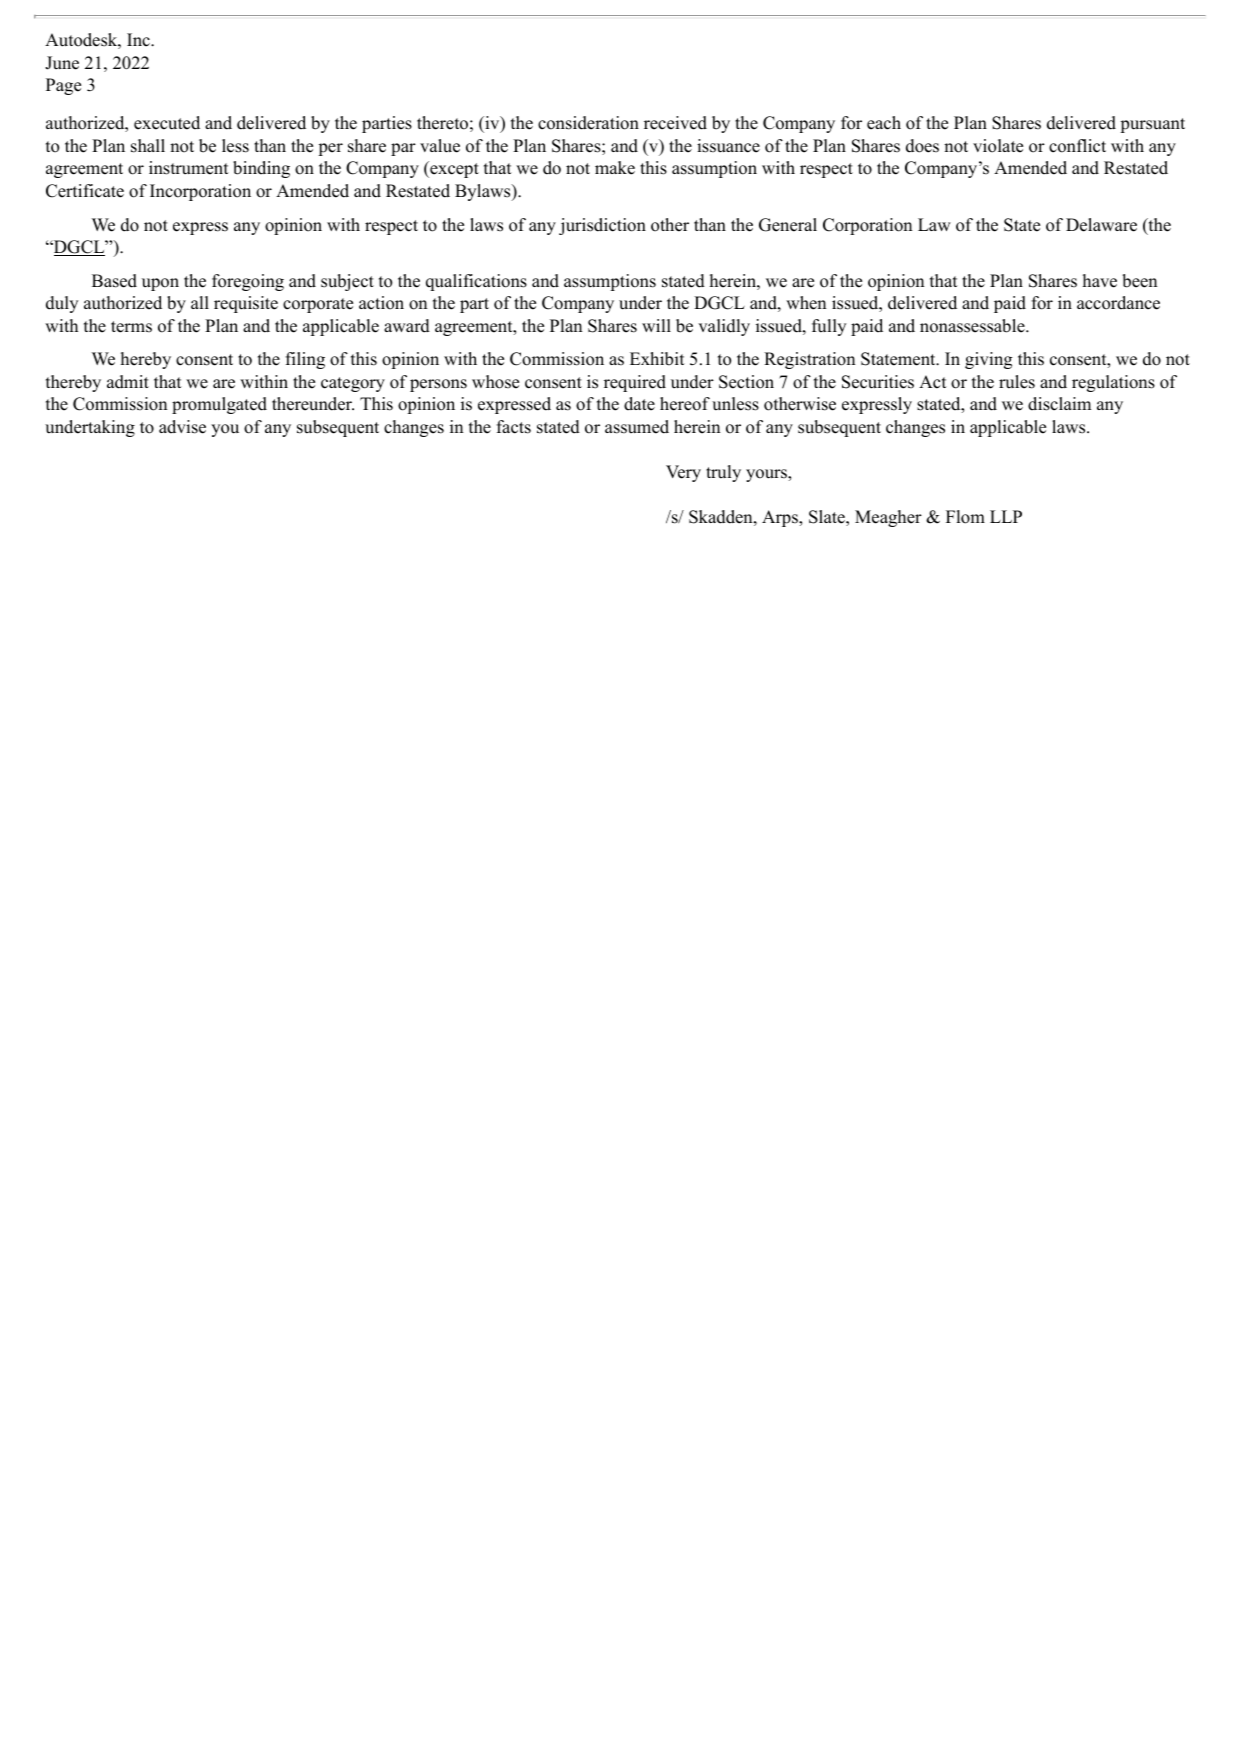  I want to click on have, so click(1100, 281).
